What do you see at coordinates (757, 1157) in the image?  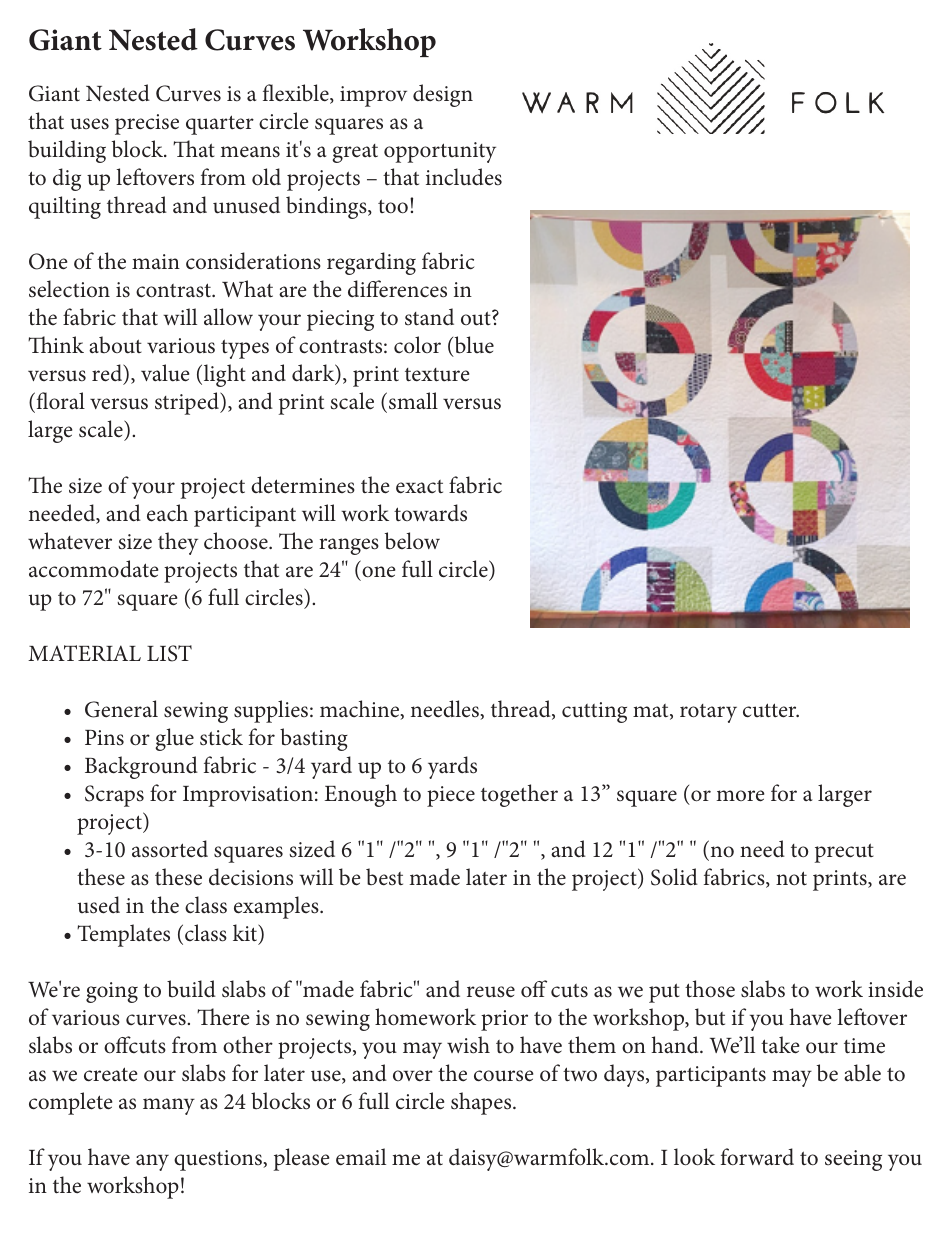 I see `forward` at bounding box center [757, 1157].
